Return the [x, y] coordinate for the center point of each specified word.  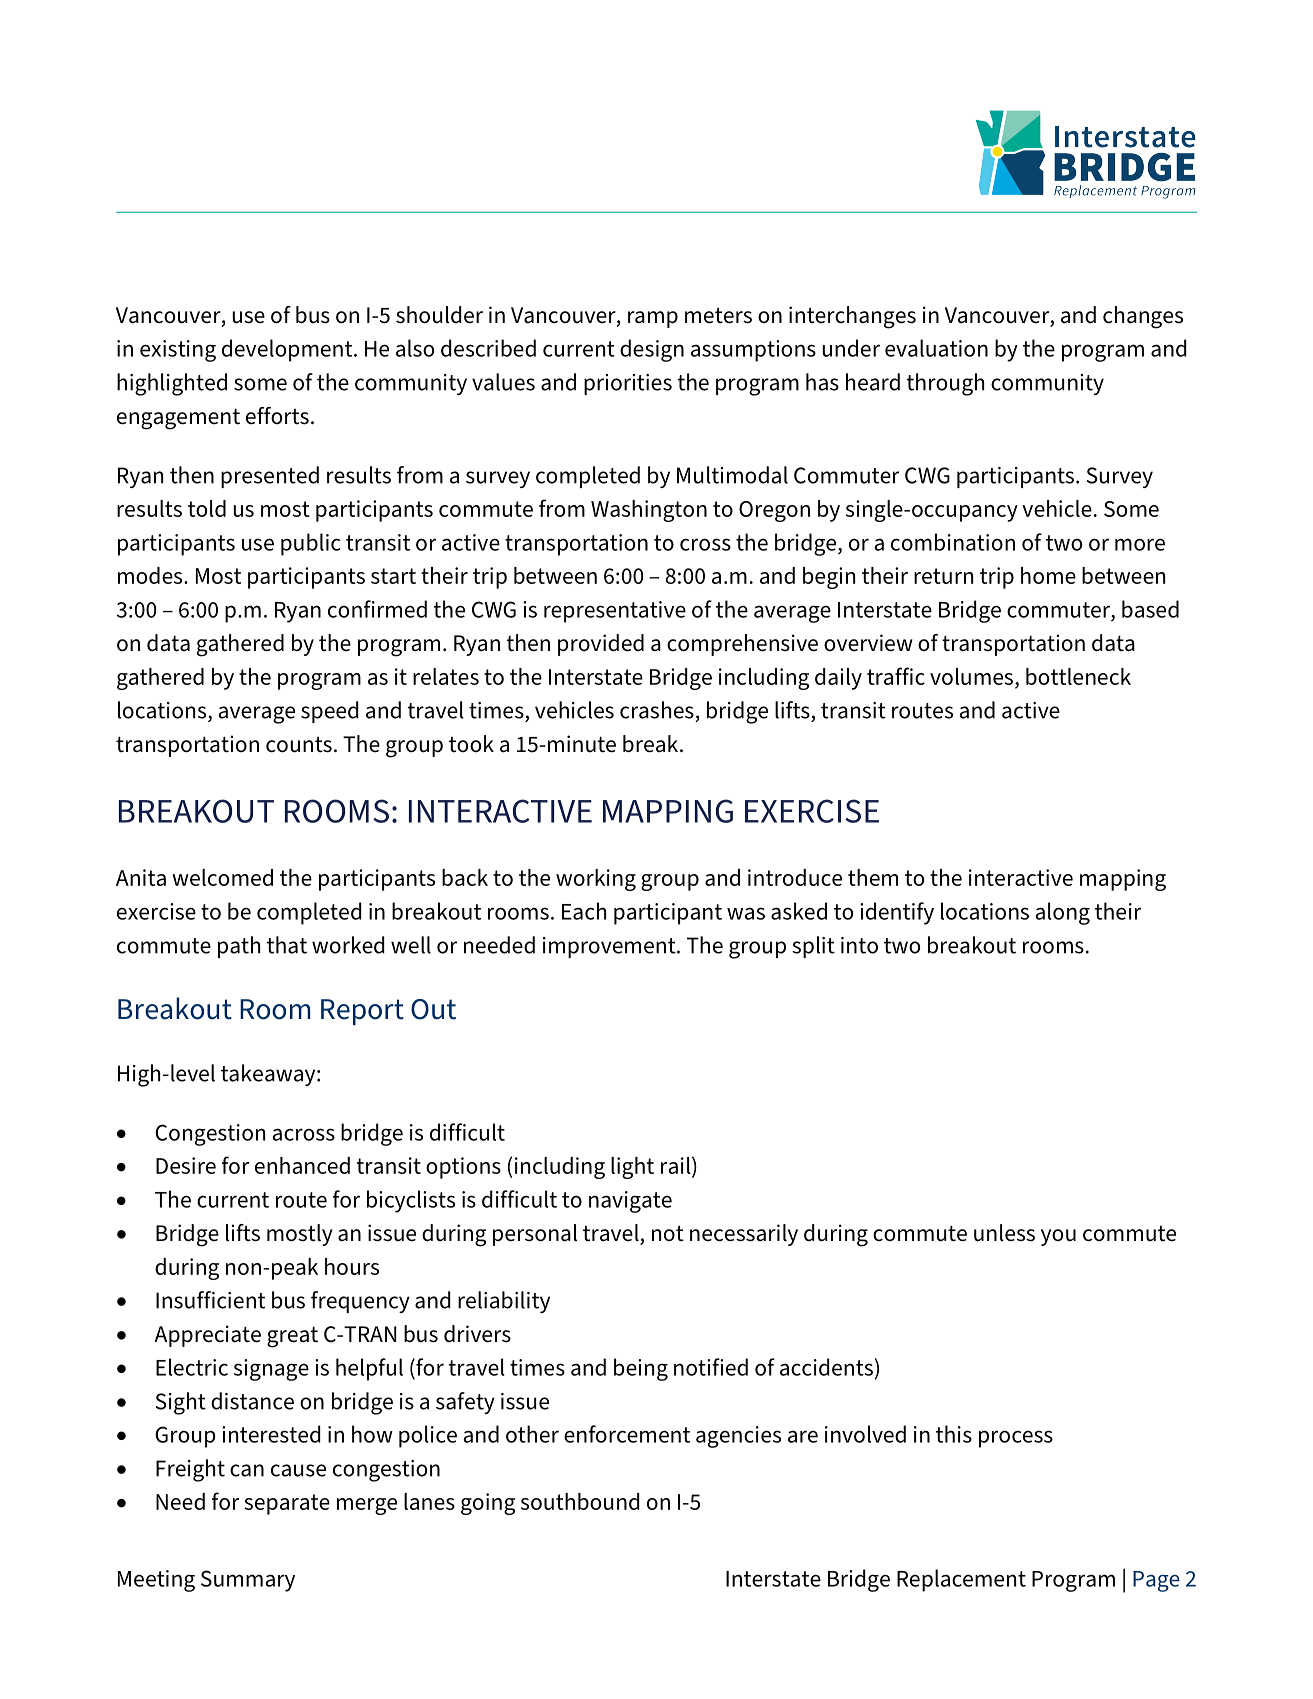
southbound [580, 1501]
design [652, 350]
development [288, 350]
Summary [248, 1581]
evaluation [936, 348]
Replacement [961, 1580]
